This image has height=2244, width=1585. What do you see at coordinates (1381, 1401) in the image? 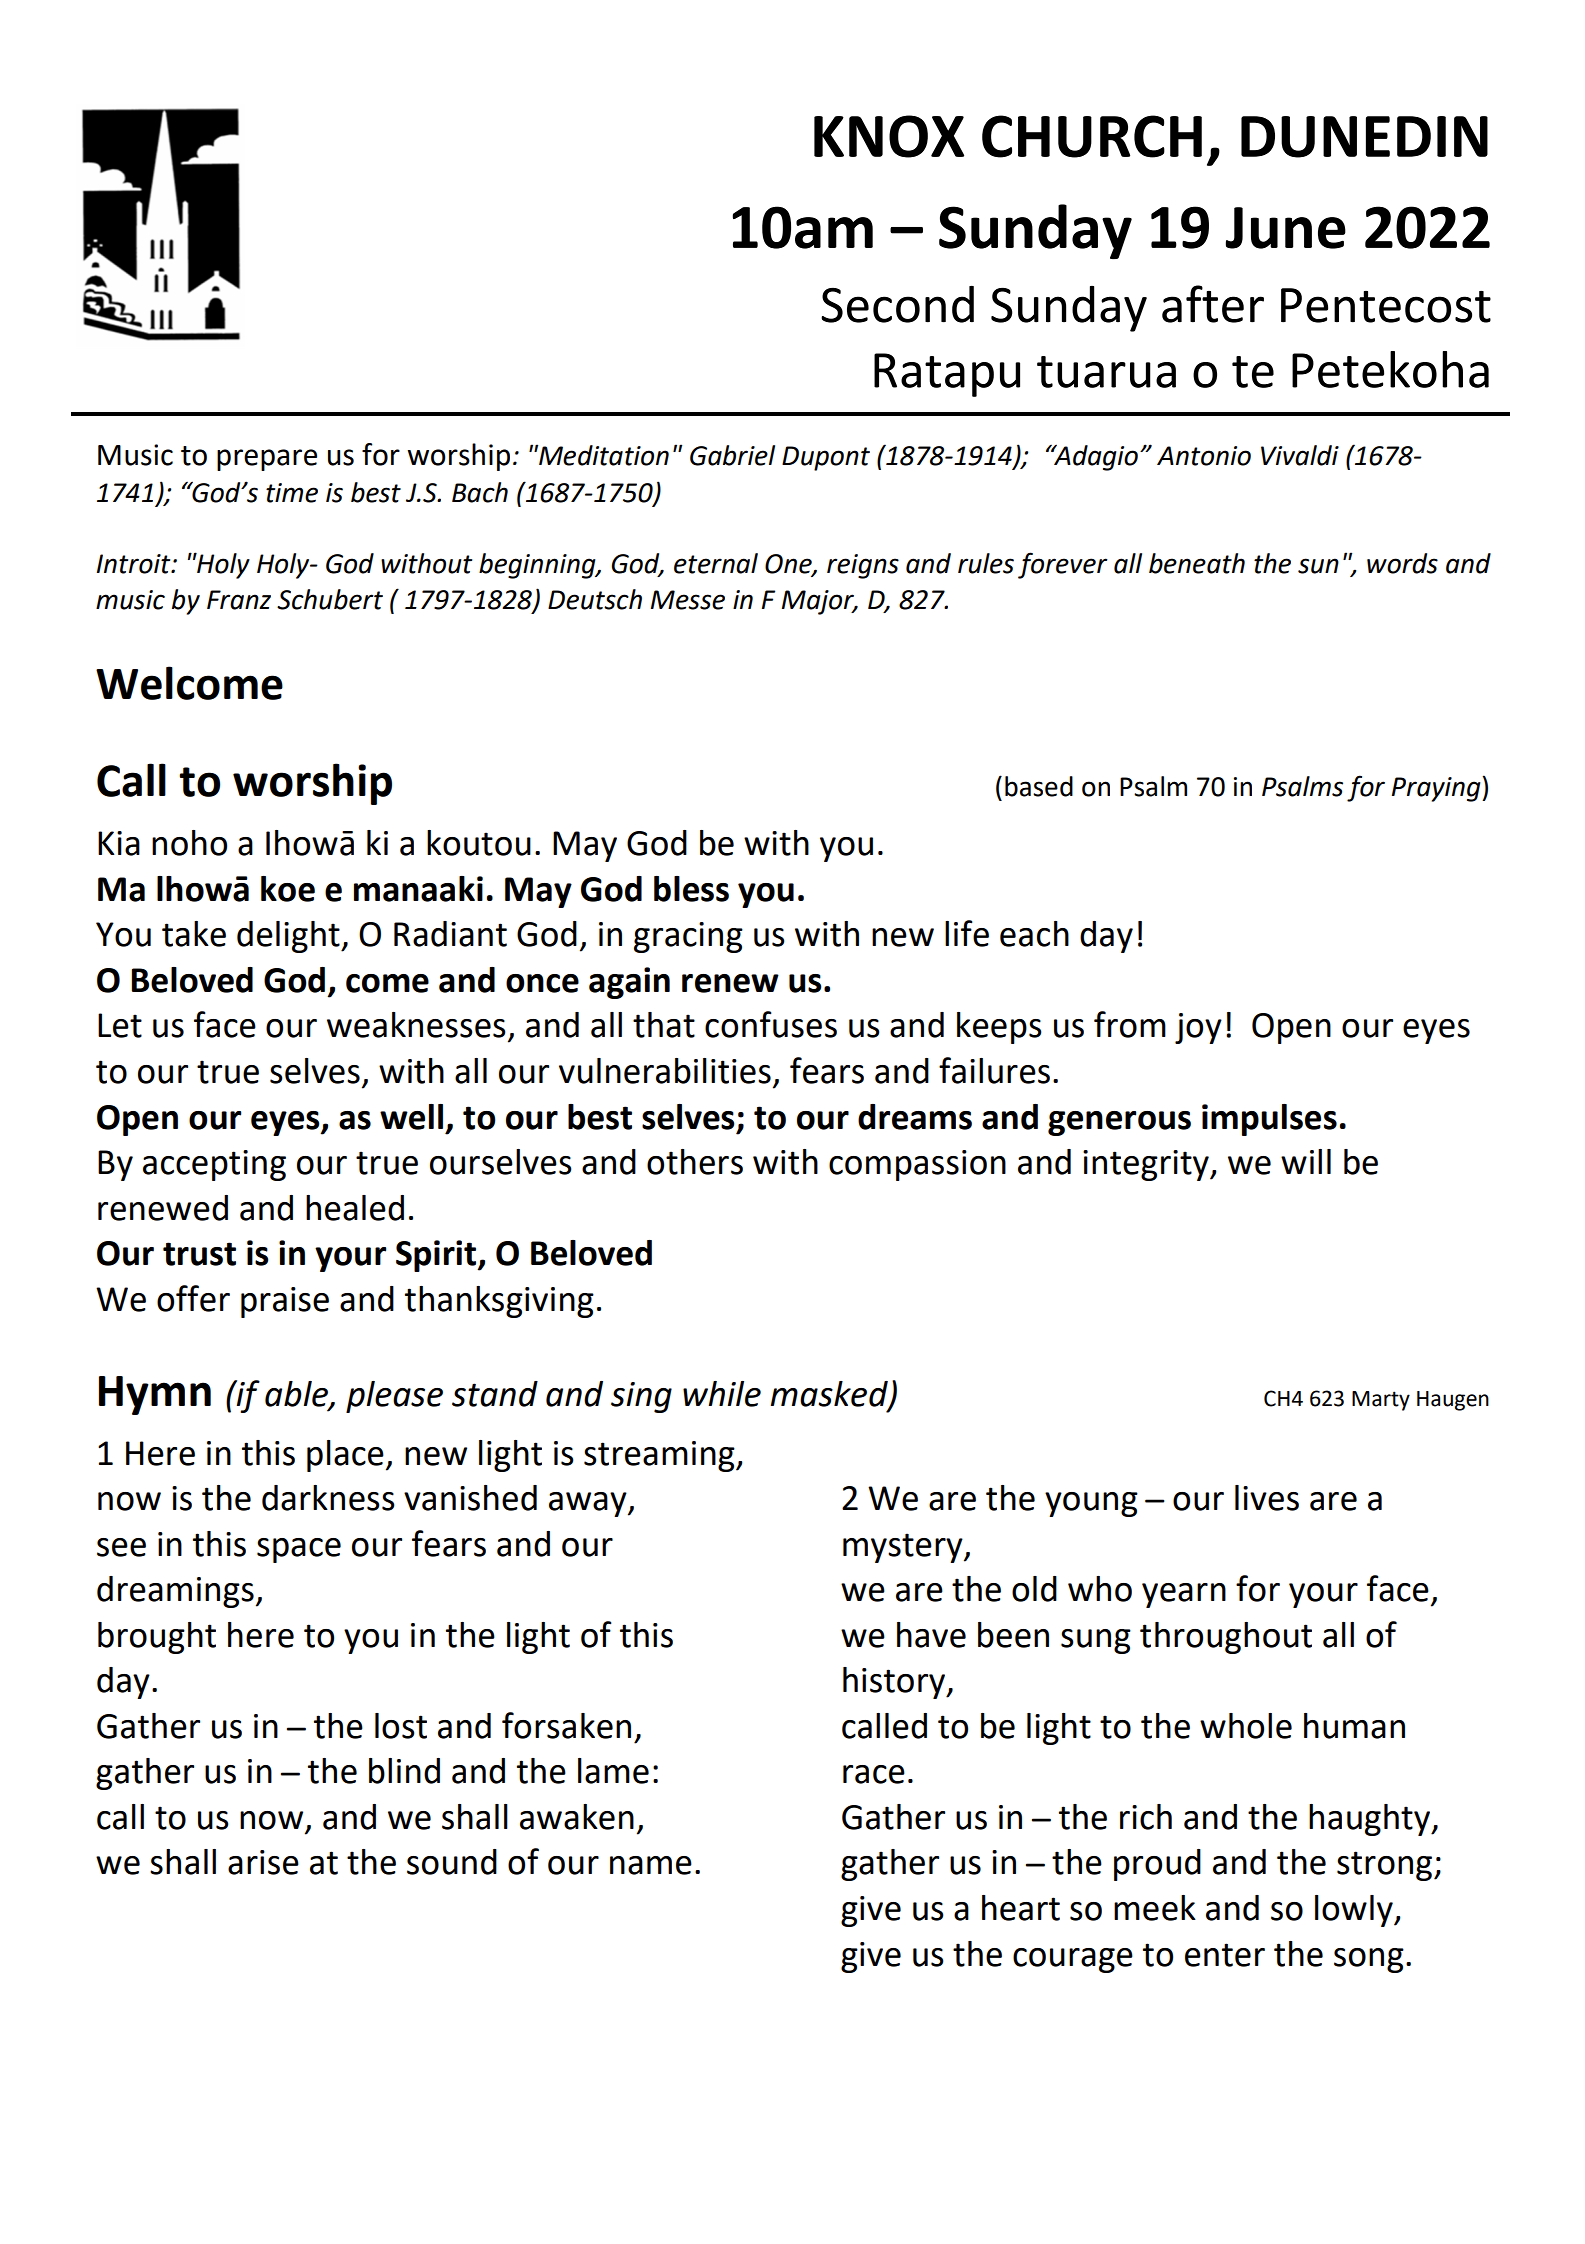
I see `Marty` at bounding box center [1381, 1401].
